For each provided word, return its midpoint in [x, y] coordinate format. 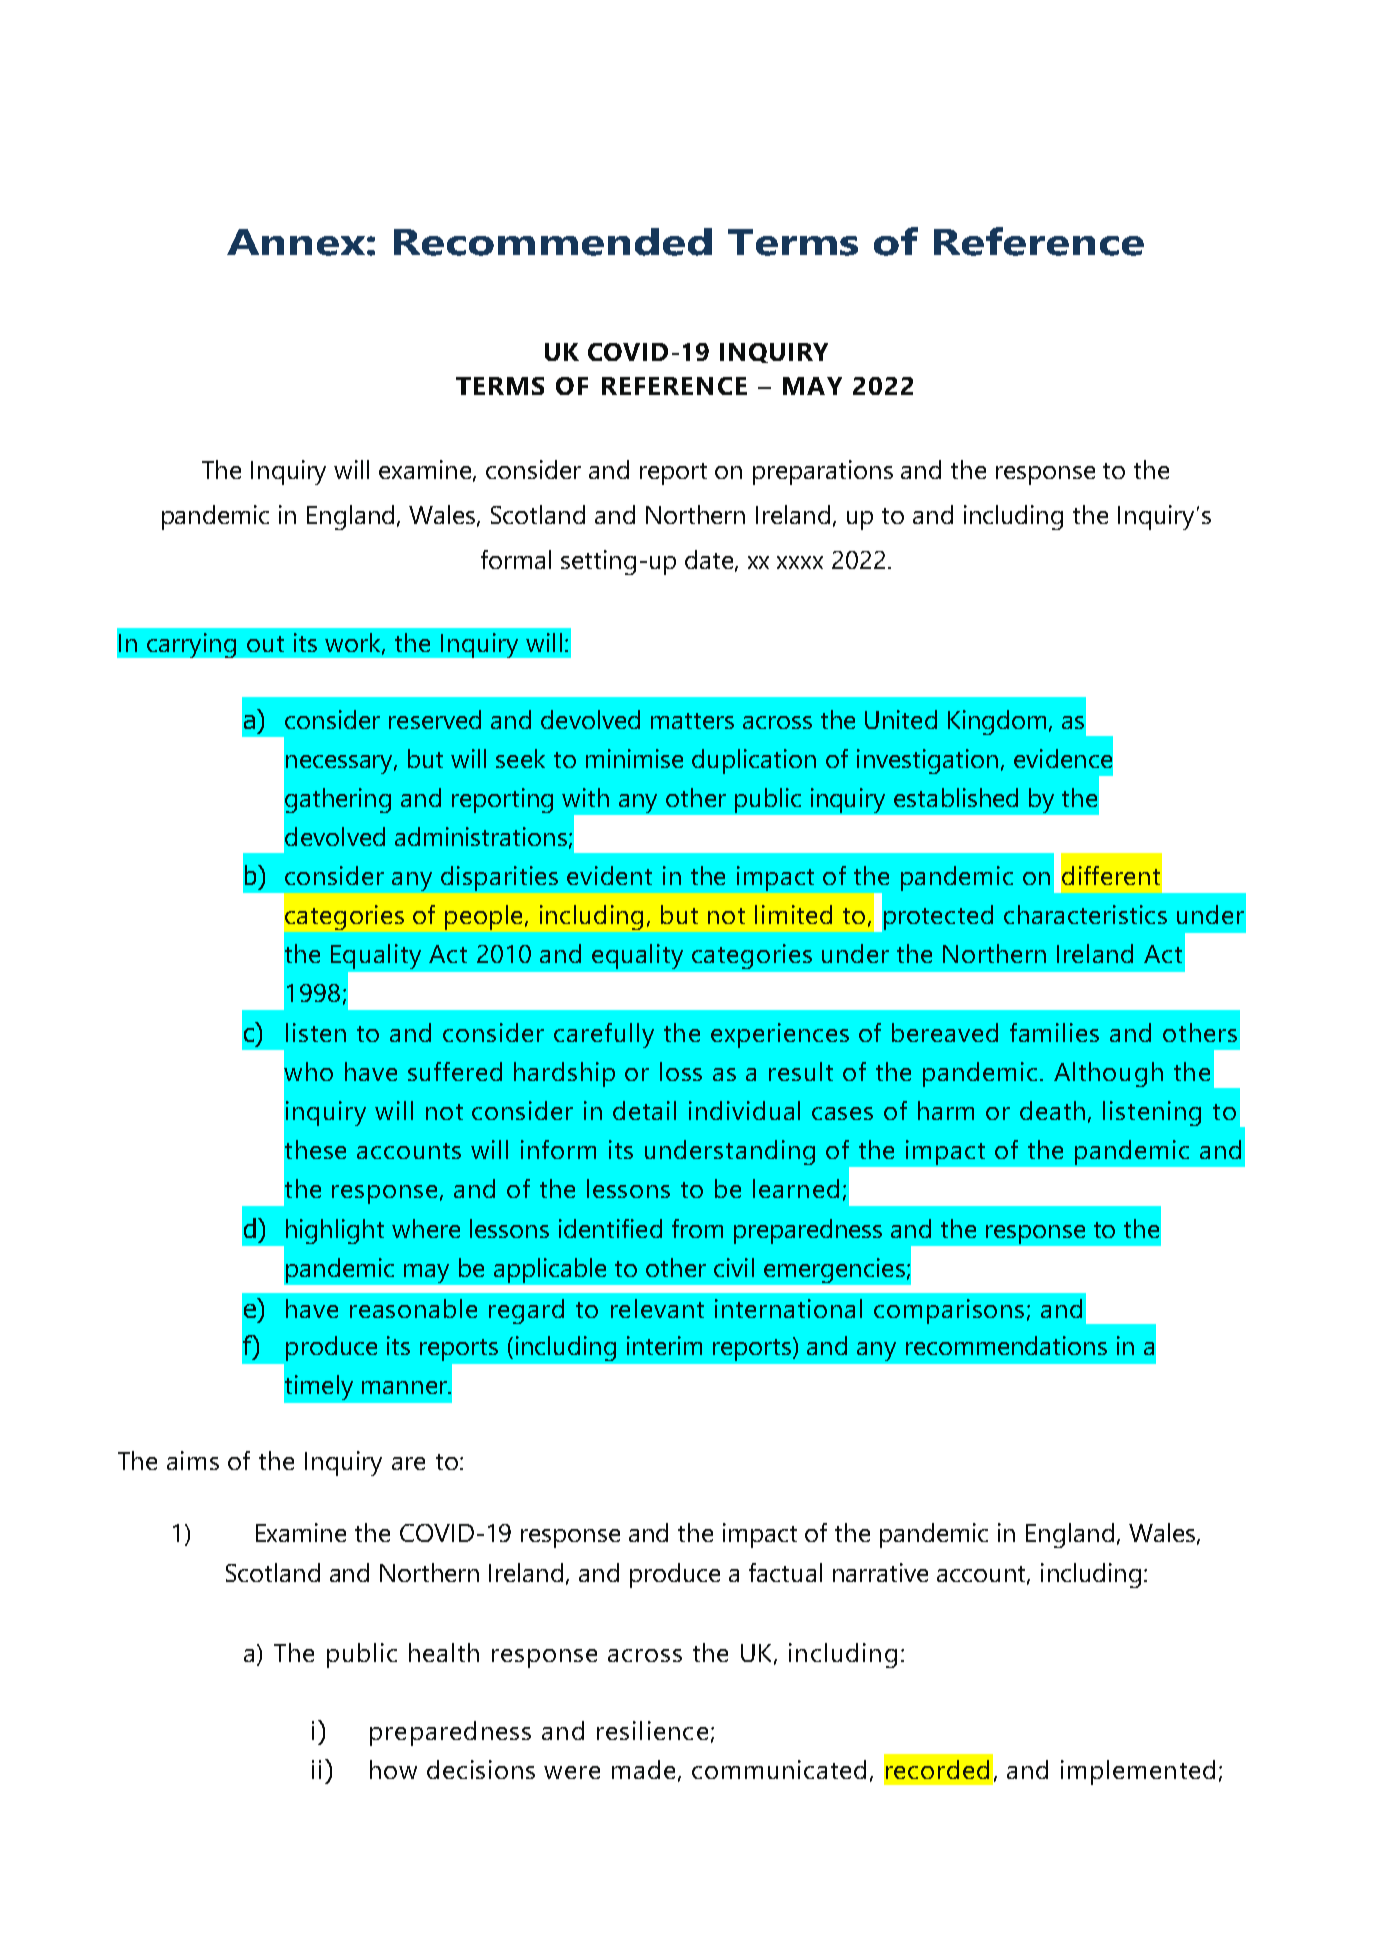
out [265, 644]
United [901, 719]
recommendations [1006, 1345]
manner [405, 1387]
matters [692, 721]
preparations [823, 472]
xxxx [800, 562]
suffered [455, 1071]
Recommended [553, 242]
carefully [604, 1035]
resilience [652, 1730]
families [1054, 1032]
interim [664, 1345]
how [393, 1769]
